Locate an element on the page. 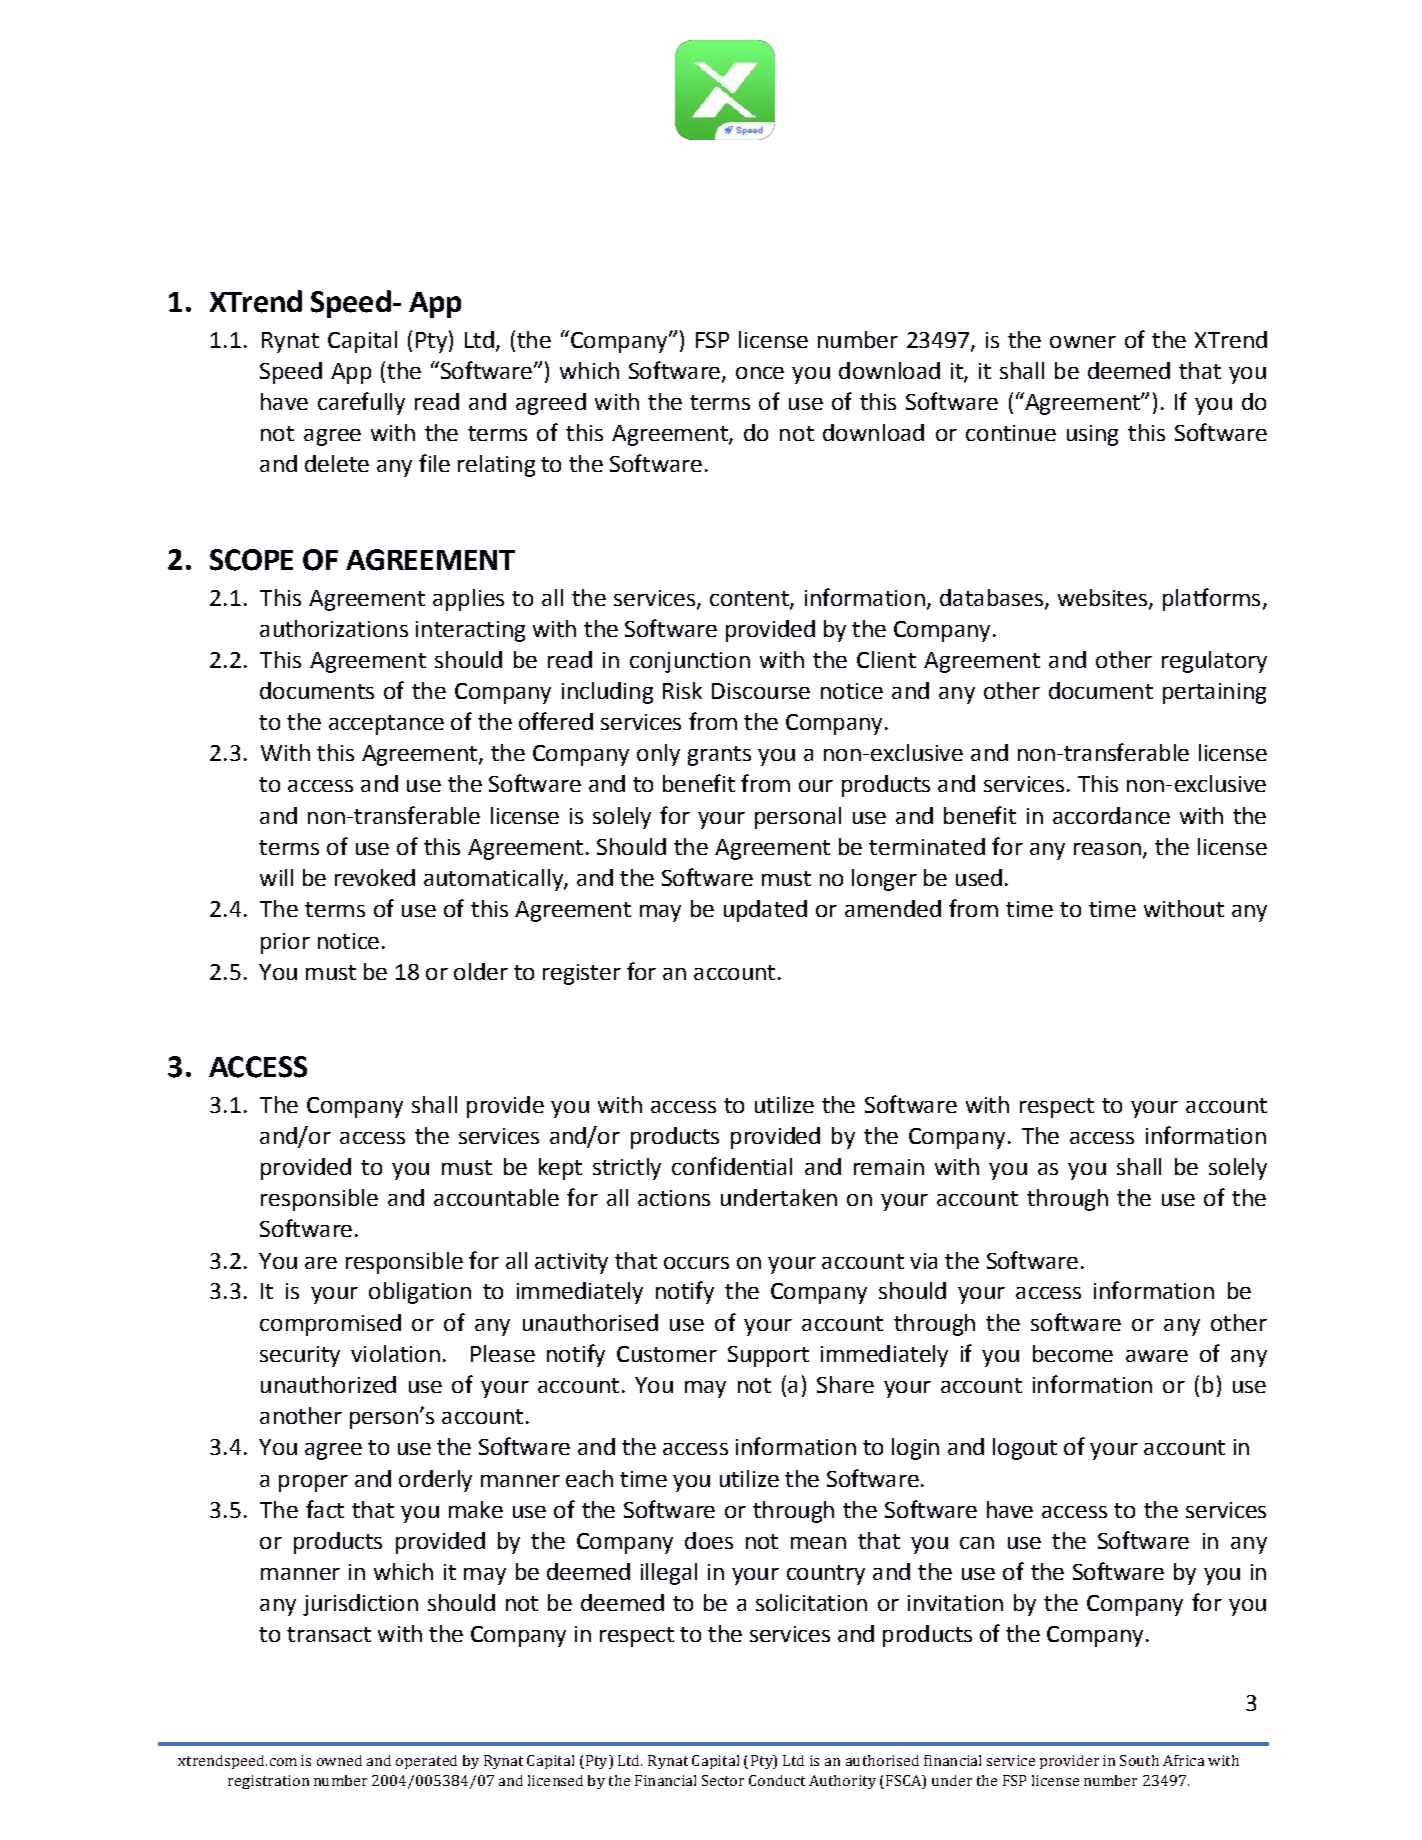  owner is located at coordinates (1083, 342).
